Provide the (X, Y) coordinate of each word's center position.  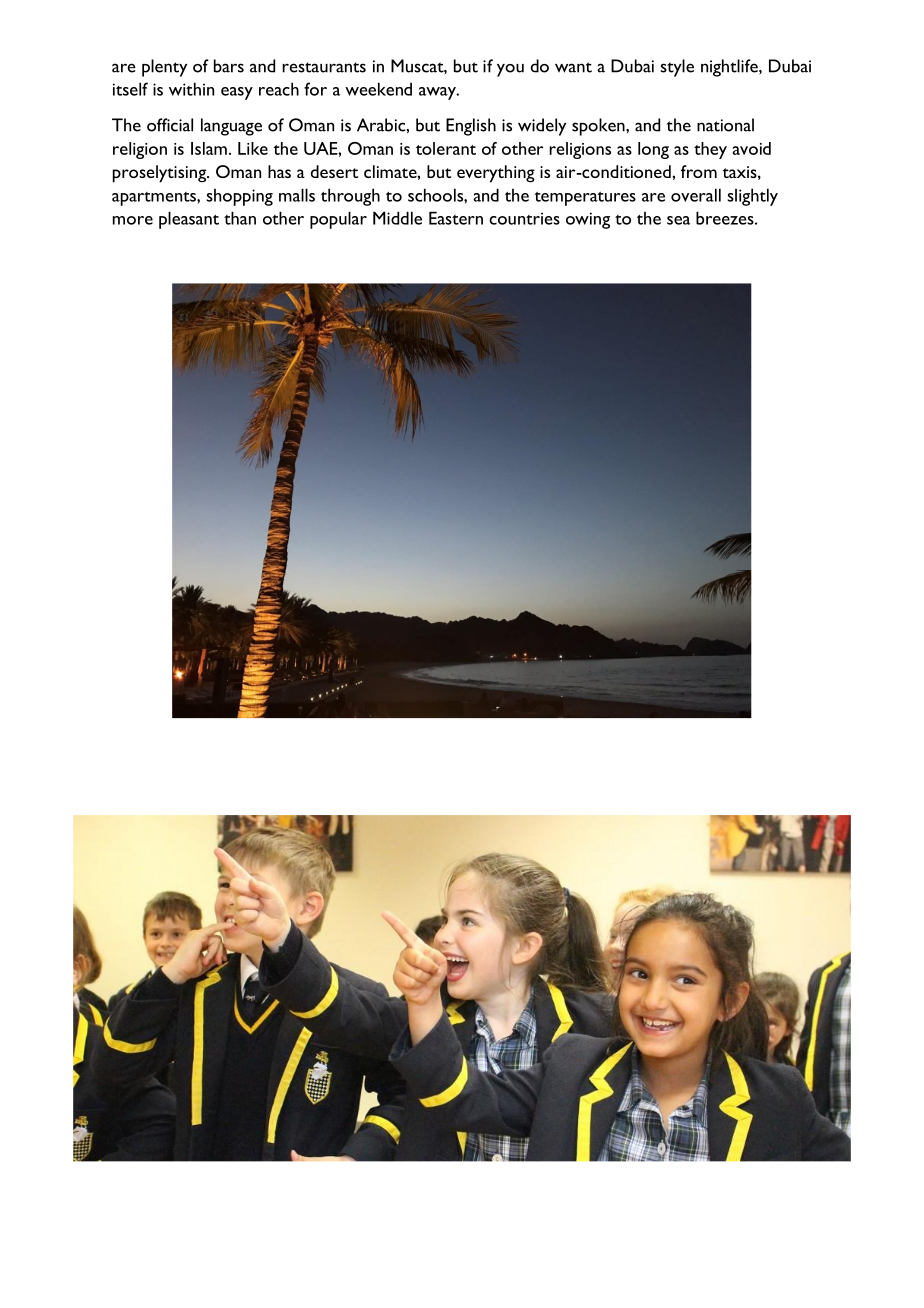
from (699, 171)
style (677, 68)
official (170, 125)
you (510, 70)
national (725, 125)
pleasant (189, 220)
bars (229, 66)
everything (496, 174)
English (471, 127)
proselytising (160, 174)
